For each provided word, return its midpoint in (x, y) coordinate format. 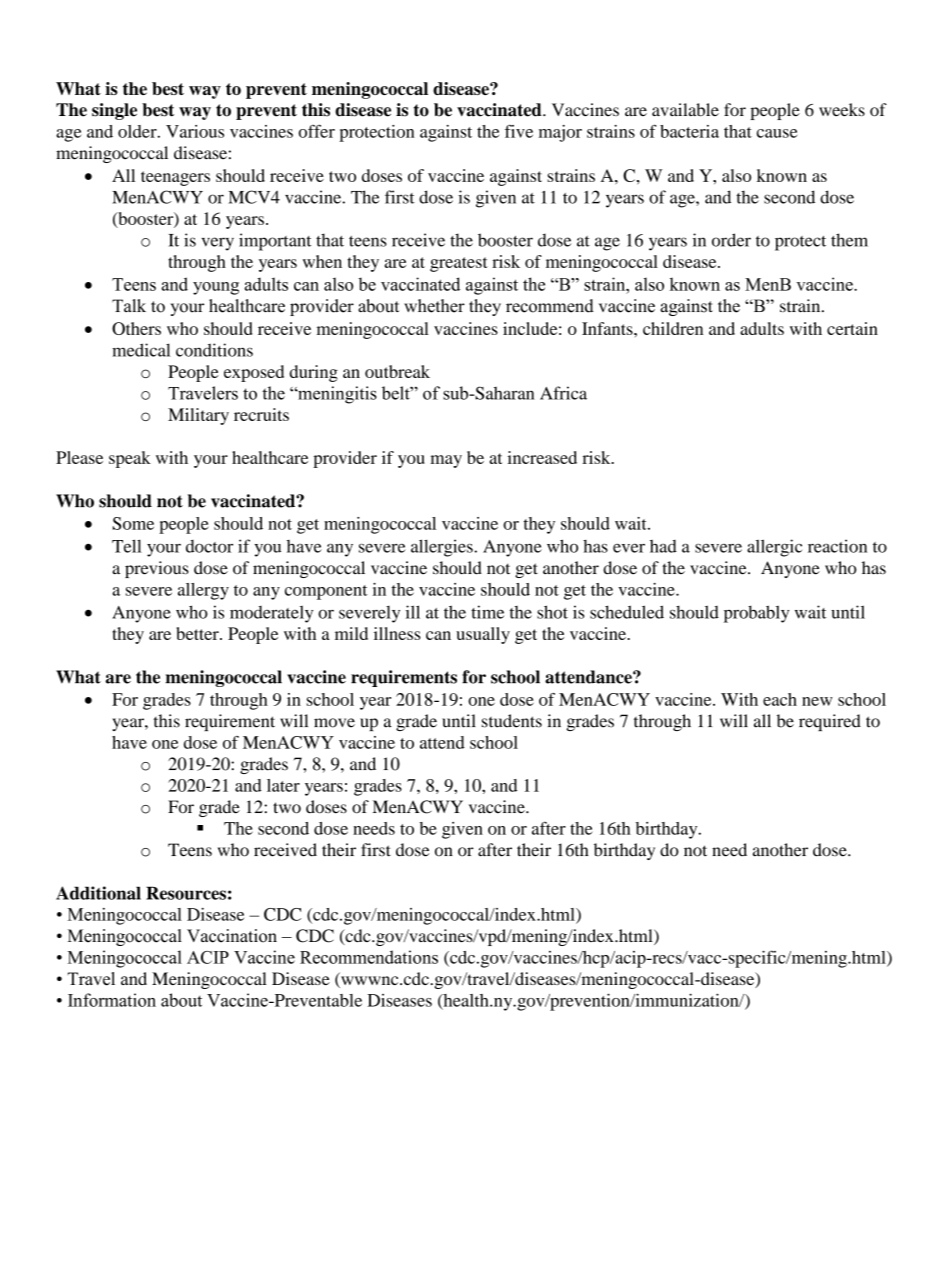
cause (777, 133)
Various (195, 131)
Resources (186, 893)
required (830, 722)
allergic (774, 548)
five (519, 131)
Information (112, 1000)
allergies (443, 548)
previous (157, 569)
